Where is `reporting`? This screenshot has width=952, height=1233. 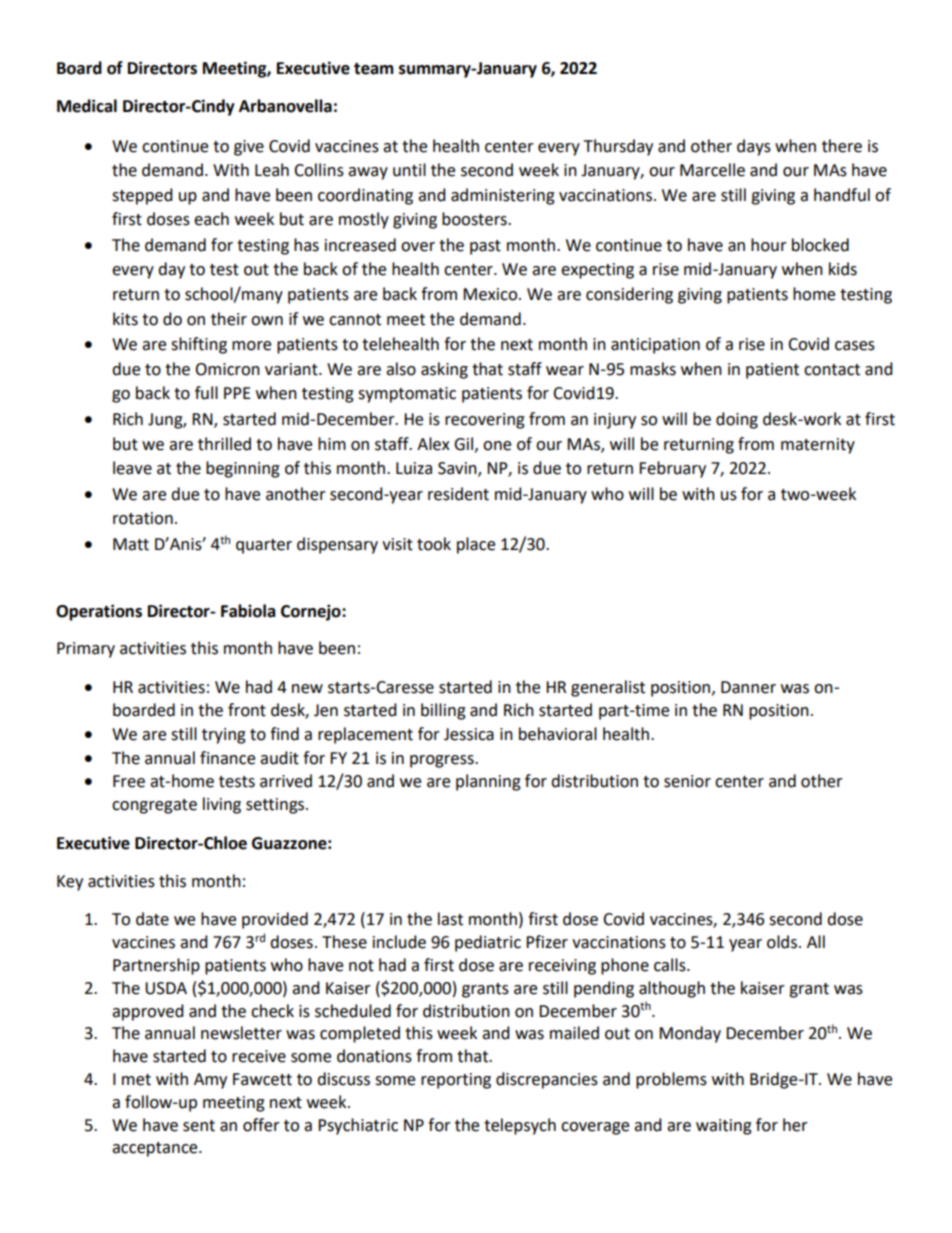 reporting is located at coordinates (456, 1081).
